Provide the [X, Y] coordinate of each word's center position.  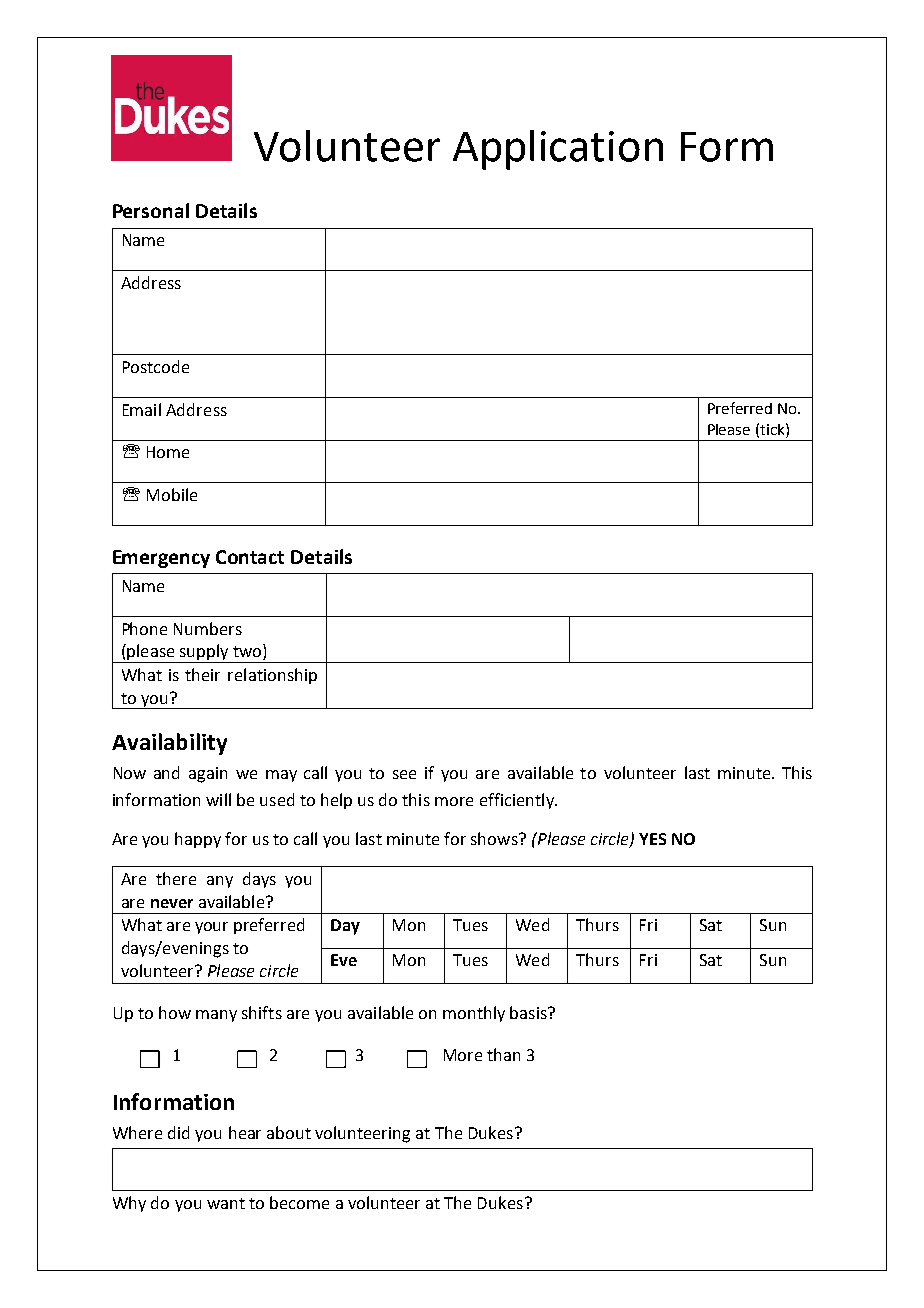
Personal [151, 210]
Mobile [172, 494]
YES [652, 839]
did [178, 1132]
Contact [250, 557]
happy [198, 840]
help [336, 801]
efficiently [518, 801]
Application [558, 150]
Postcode [156, 366]
